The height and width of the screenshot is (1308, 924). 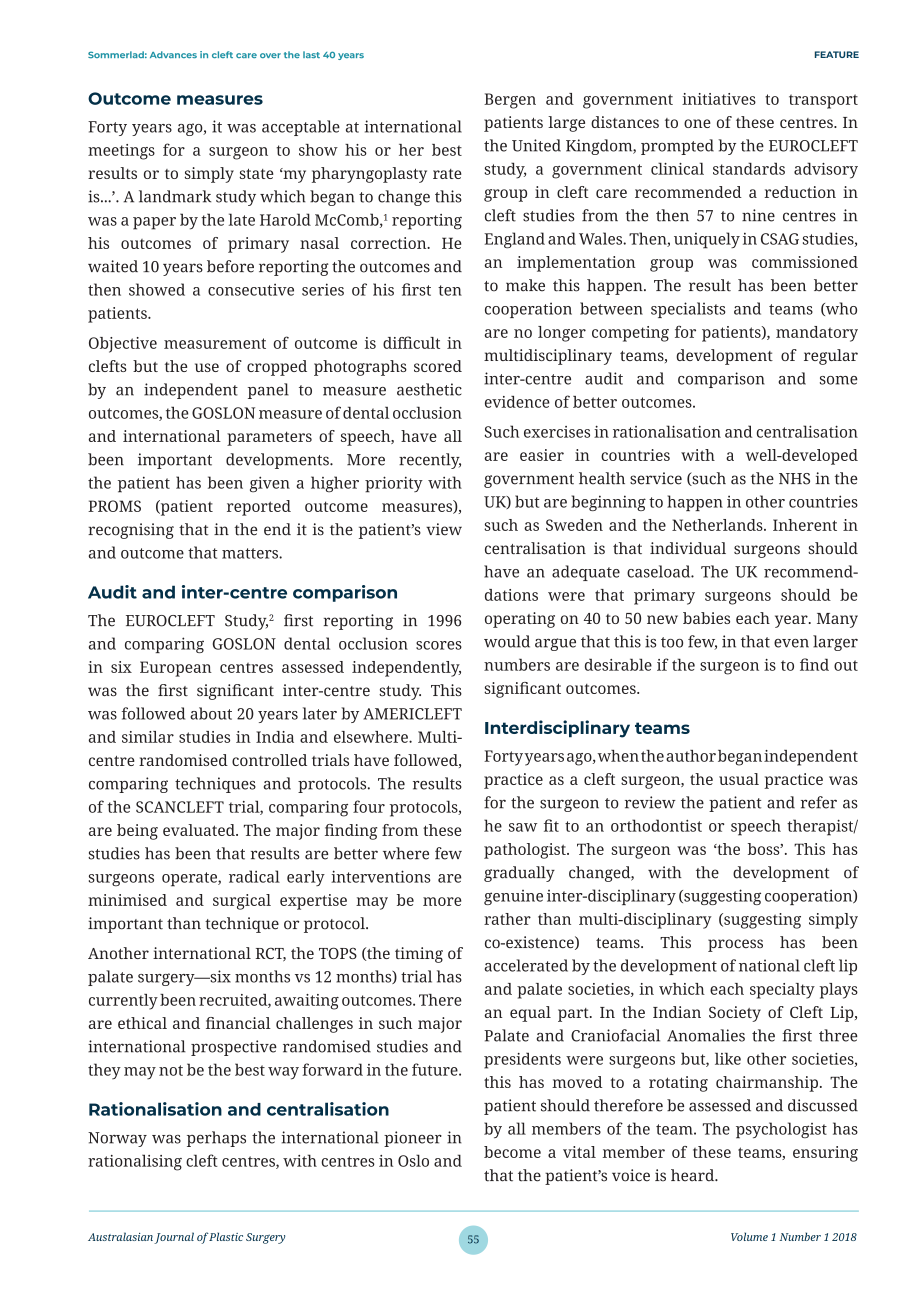 What do you see at coordinates (438, 366) in the screenshot?
I see `scored` at bounding box center [438, 366].
